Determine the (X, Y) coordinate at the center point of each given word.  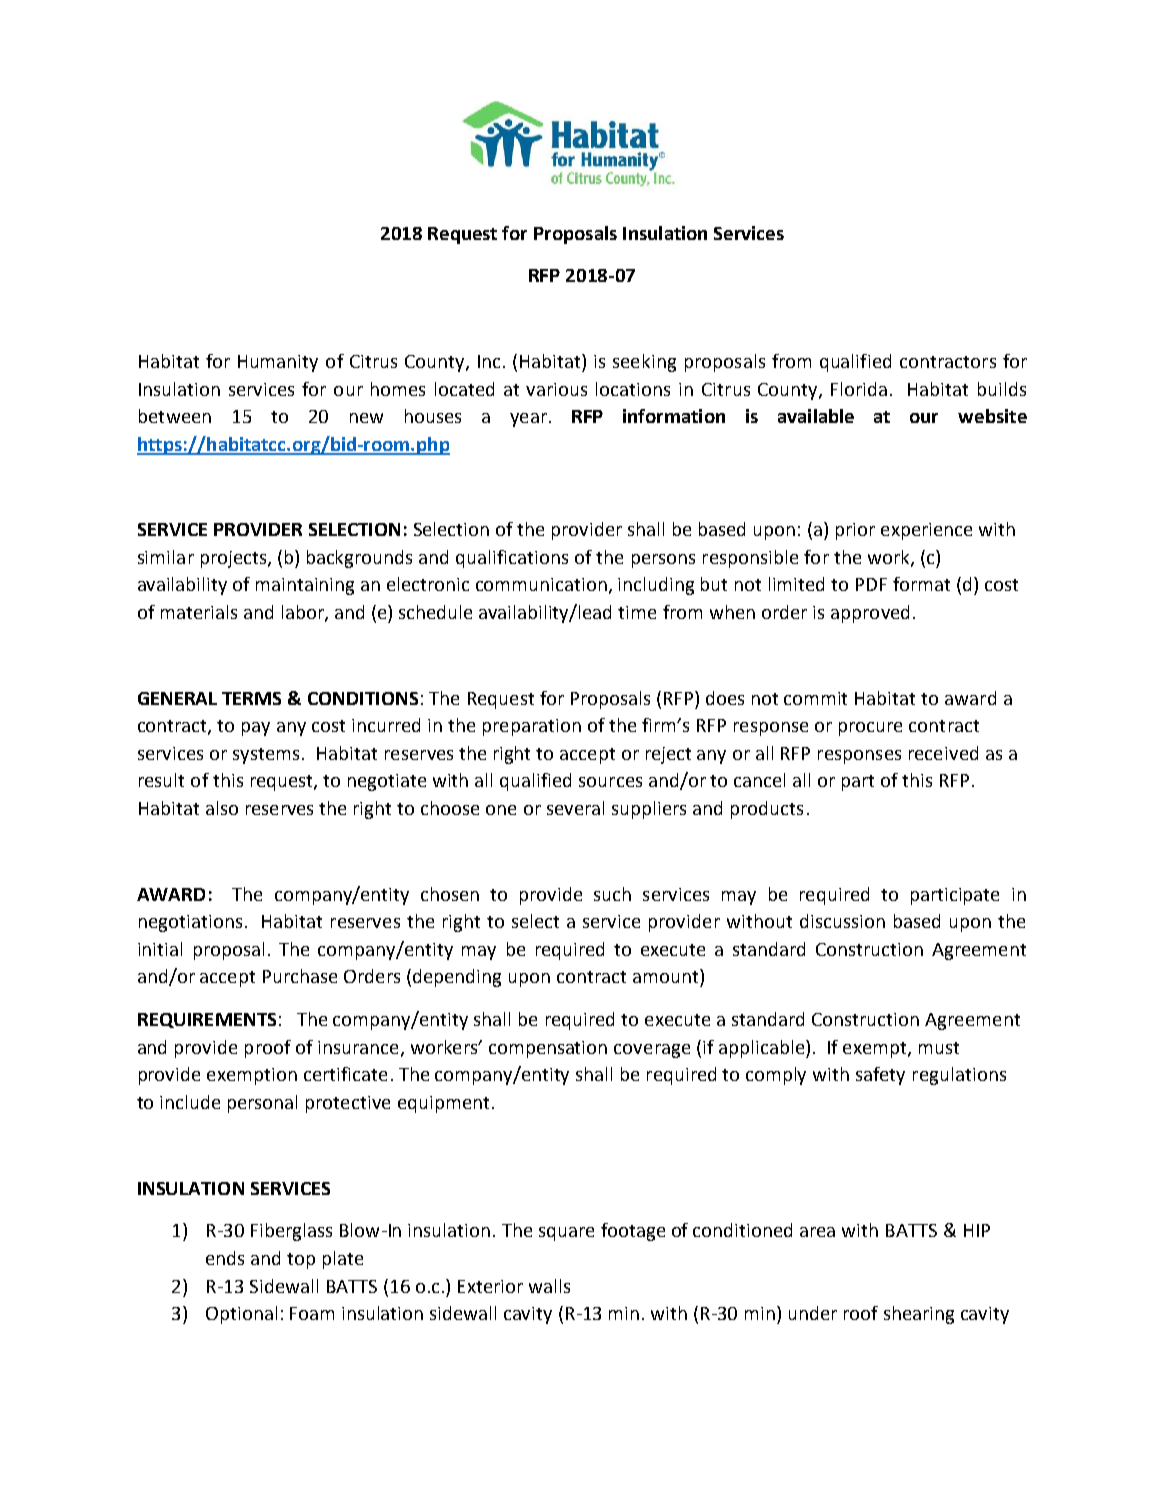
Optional (241, 1315)
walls (549, 1286)
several (575, 808)
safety (880, 1076)
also (222, 808)
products (767, 810)
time (637, 612)
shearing (919, 1315)
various (556, 389)
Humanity (278, 363)
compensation (548, 1049)
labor (304, 613)
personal (262, 1104)
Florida (859, 389)
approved (870, 614)
